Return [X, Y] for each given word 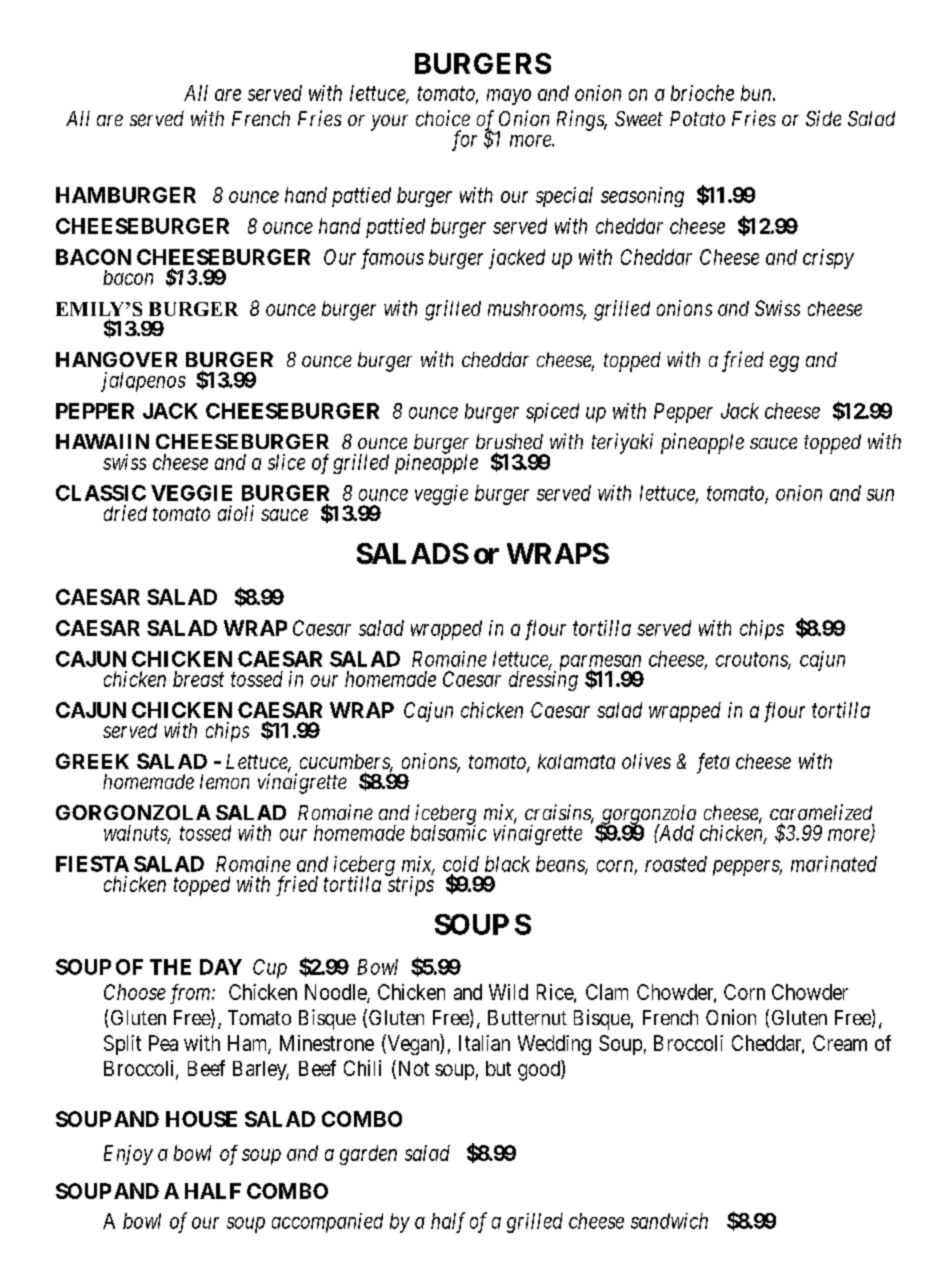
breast [198, 679]
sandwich [669, 1221]
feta [713, 763]
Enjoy [128, 1155]
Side [823, 118]
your [389, 123]
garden [368, 1155]
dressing [543, 680]
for [464, 140]
